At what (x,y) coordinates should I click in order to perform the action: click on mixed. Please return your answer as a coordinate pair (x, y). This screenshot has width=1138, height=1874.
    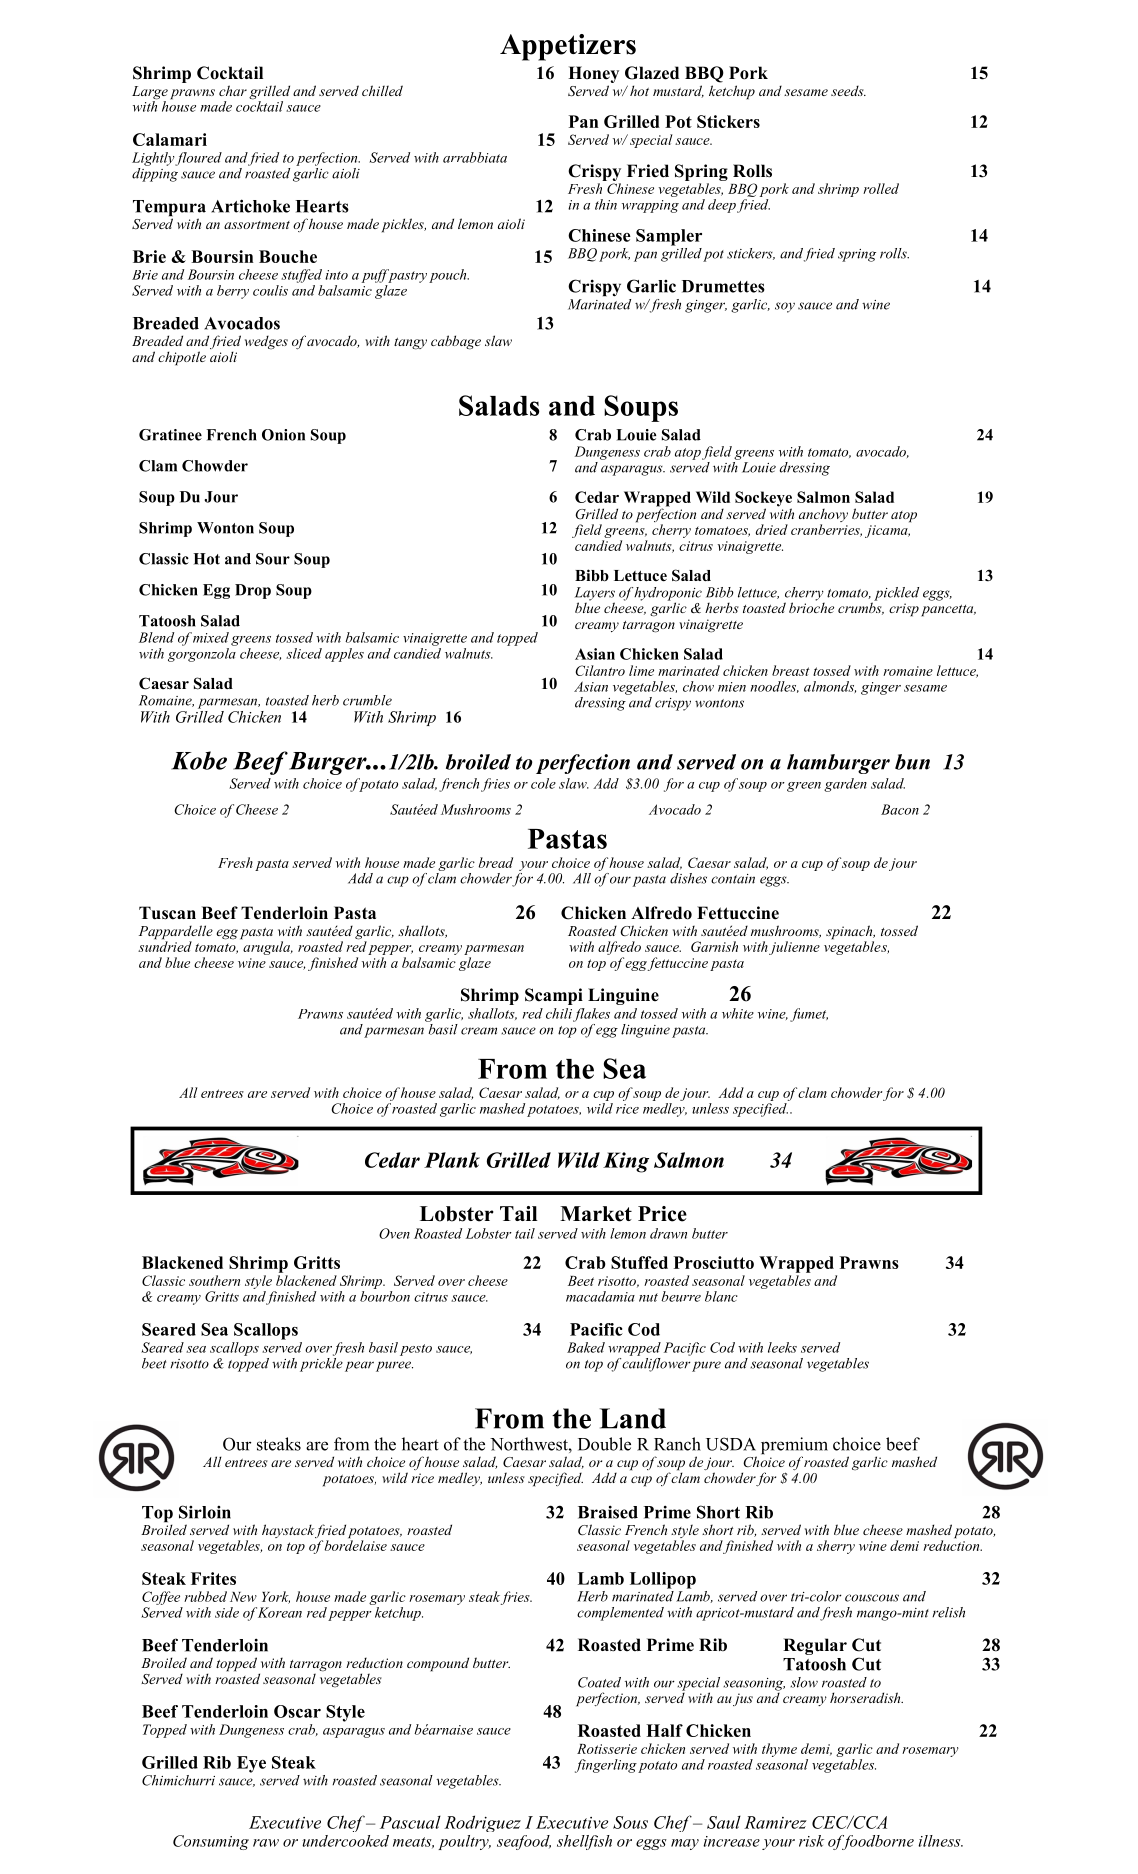
    Looking at the image, I should click on (211, 637).
